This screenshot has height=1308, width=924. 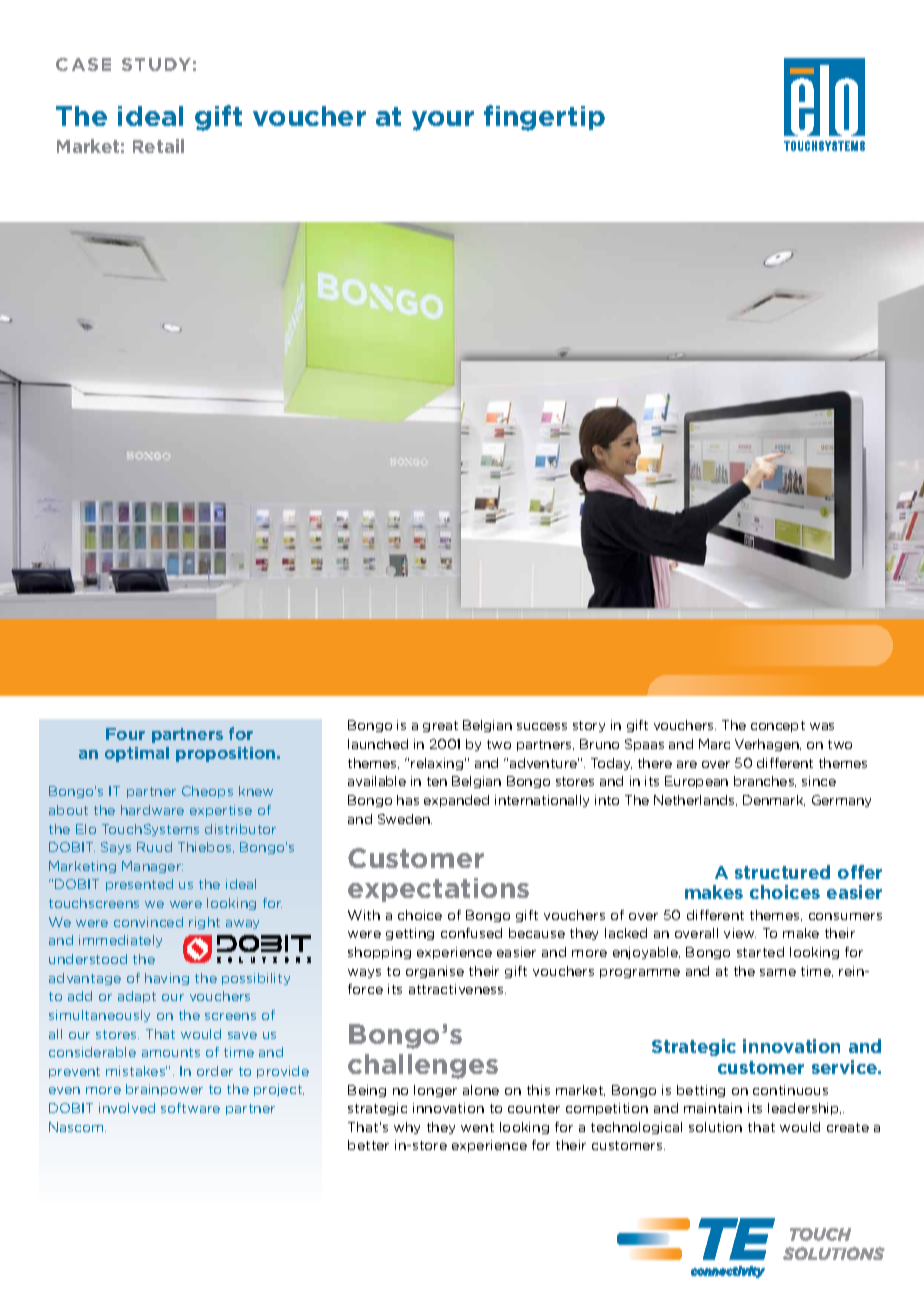 I want to click on your, so click(x=443, y=121).
